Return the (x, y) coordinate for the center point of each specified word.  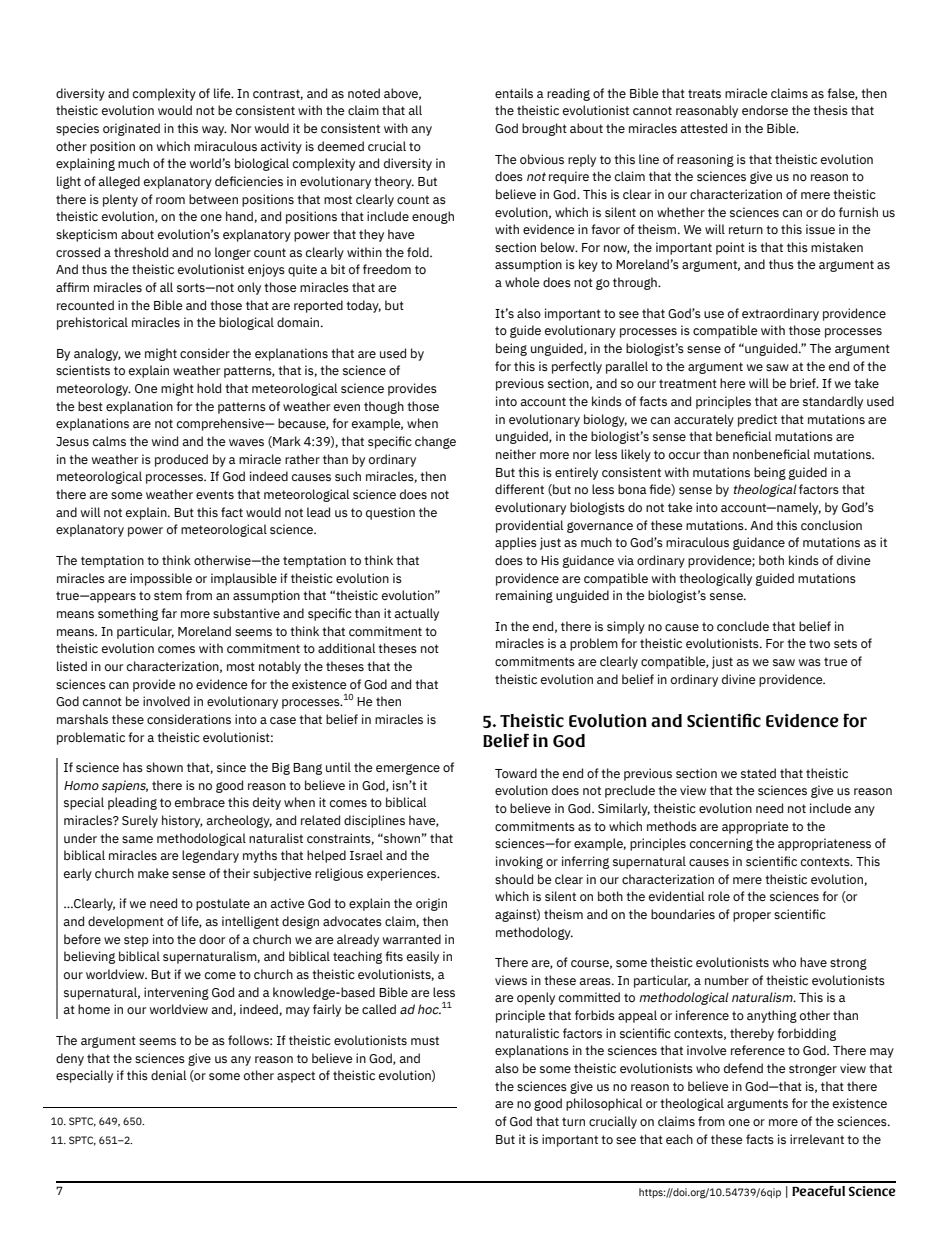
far (169, 613)
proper (752, 917)
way (214, 131)
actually (417, 614)
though (384, 407)
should (514, 879)
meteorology (94, 389)
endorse (765, 110)
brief (804, 383)
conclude (743, 626)
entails (514, 93)
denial (169, 1075)
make (153, 873)
